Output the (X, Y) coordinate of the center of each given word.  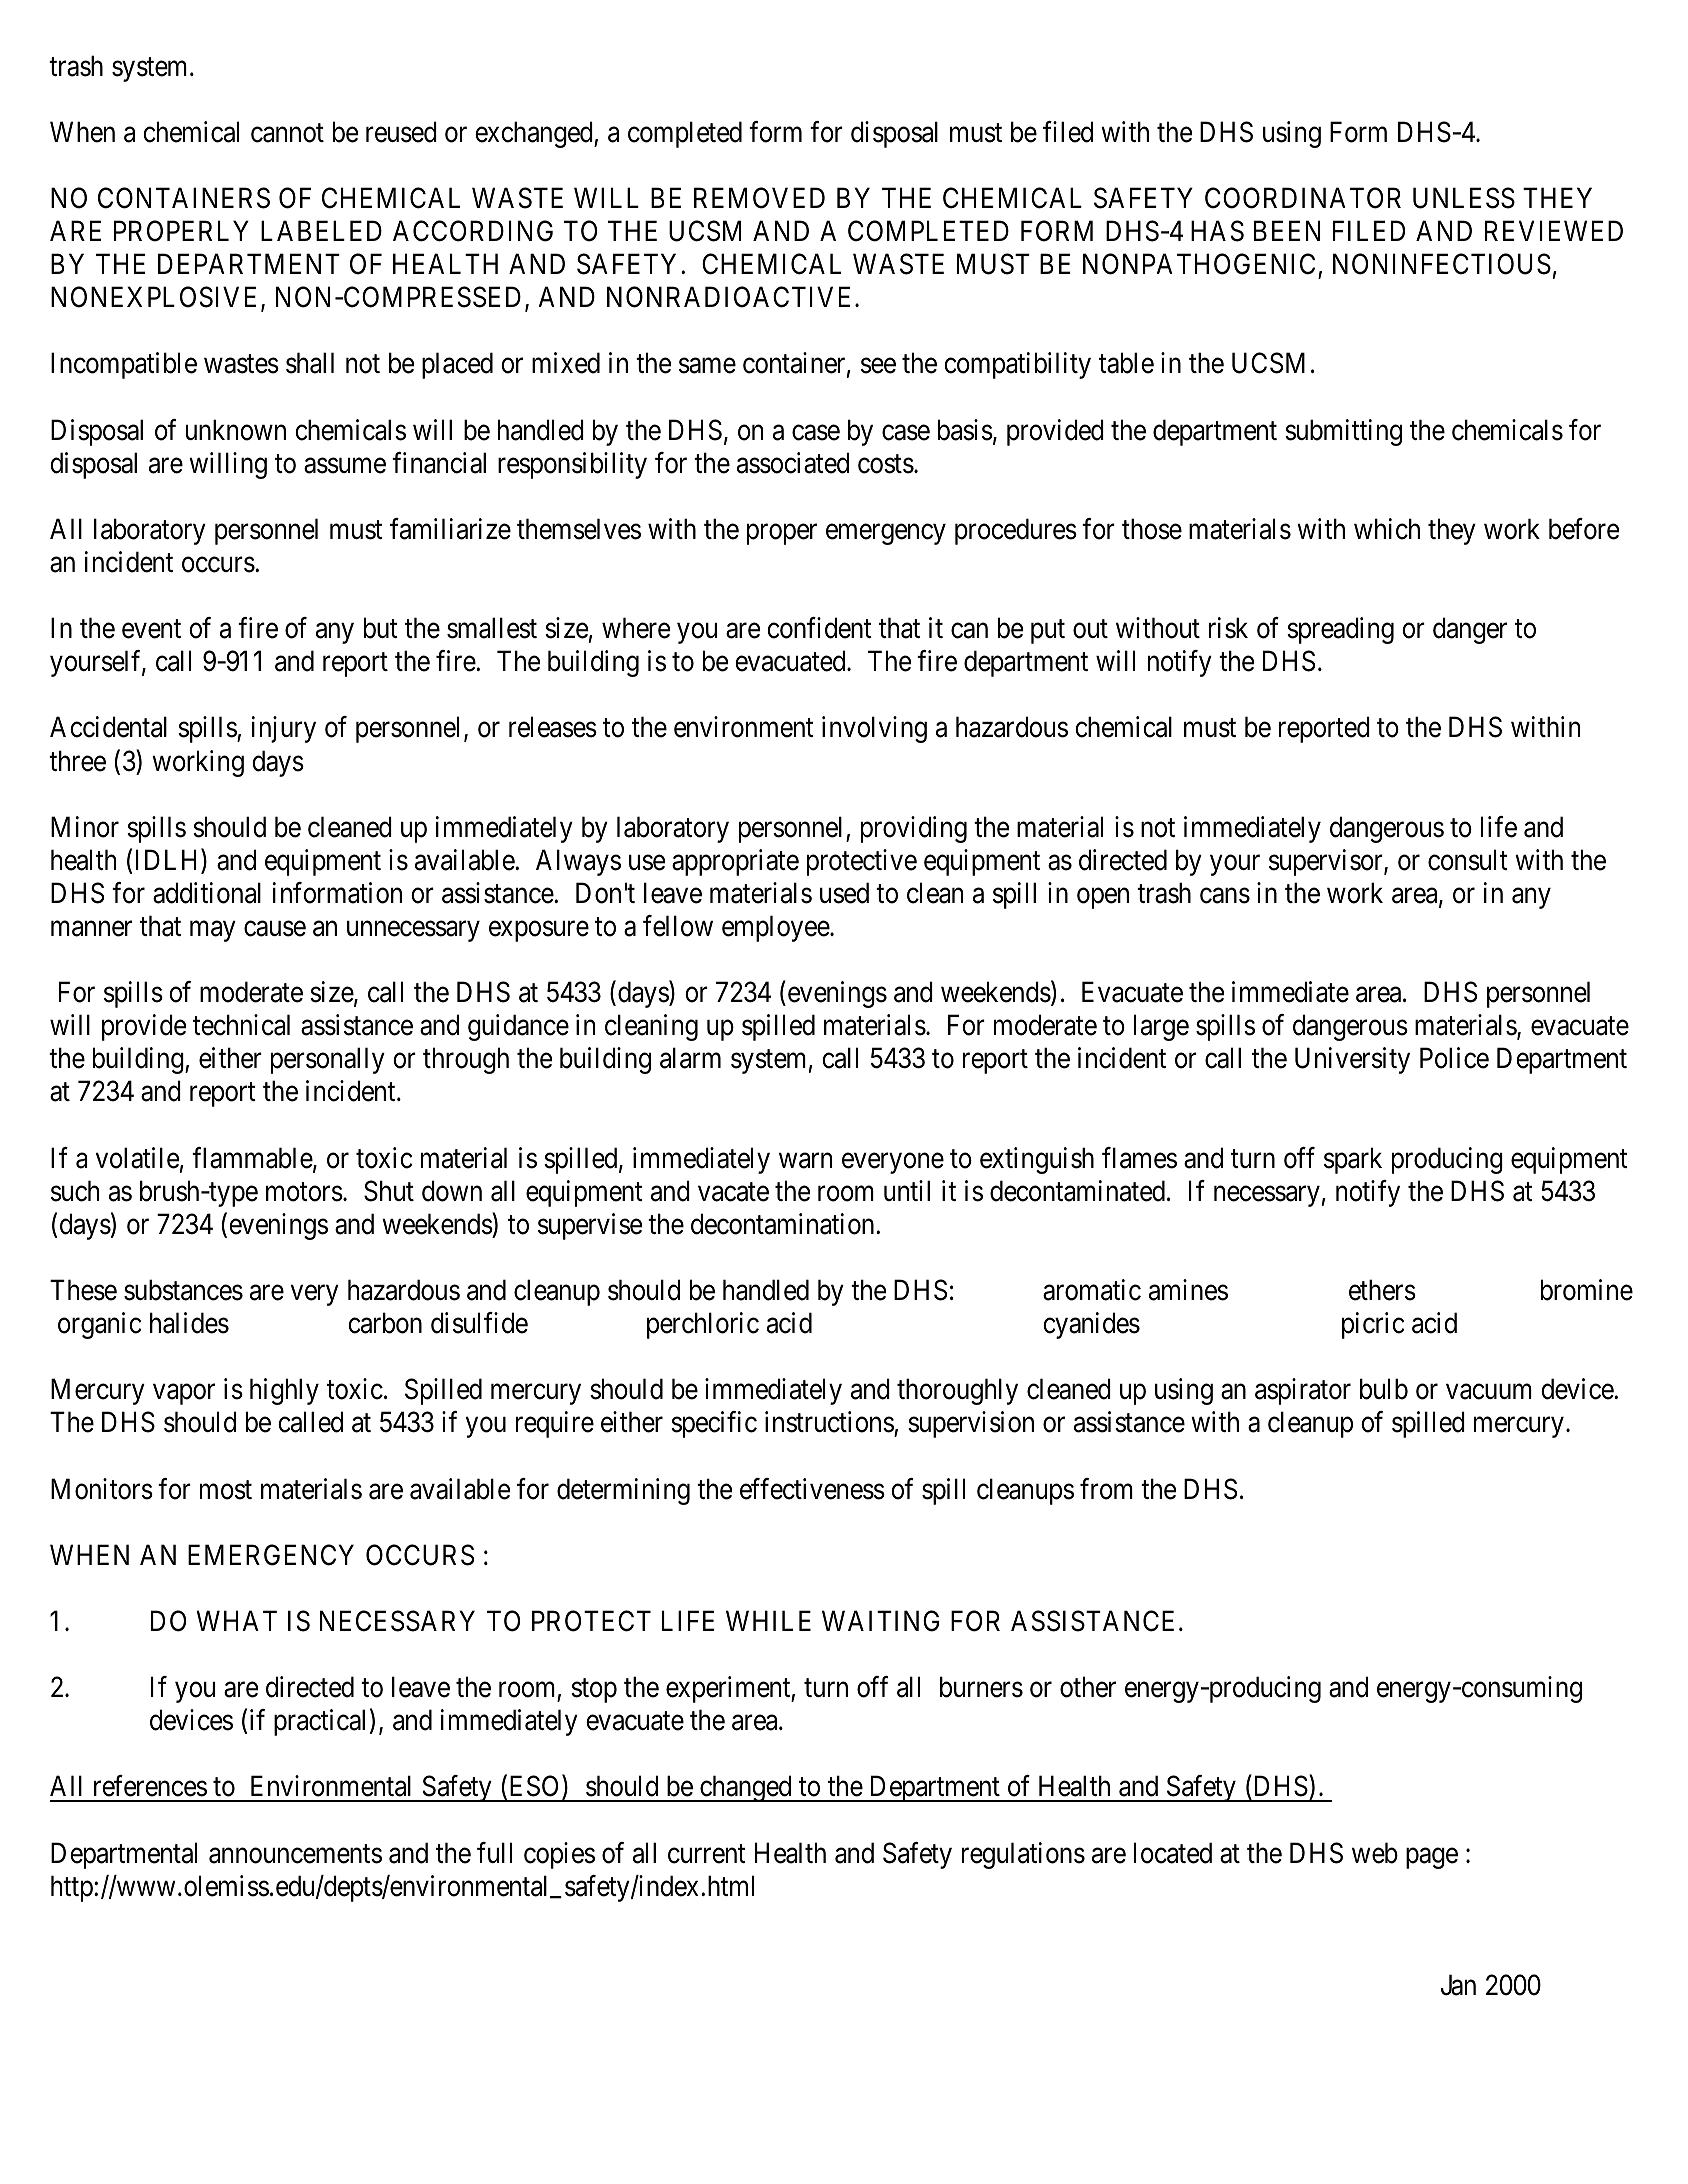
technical (241, 1025)
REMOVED (759, 198)
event (151, 629)
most (226, 1490)
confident (819, 628)
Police (1454, 1058)
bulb (1384, 1389)
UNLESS (1464, 198)
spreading (1340, 630)
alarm (690, 1058)
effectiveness (812, 1489)
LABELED (321, 230)
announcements (295, 1854)
